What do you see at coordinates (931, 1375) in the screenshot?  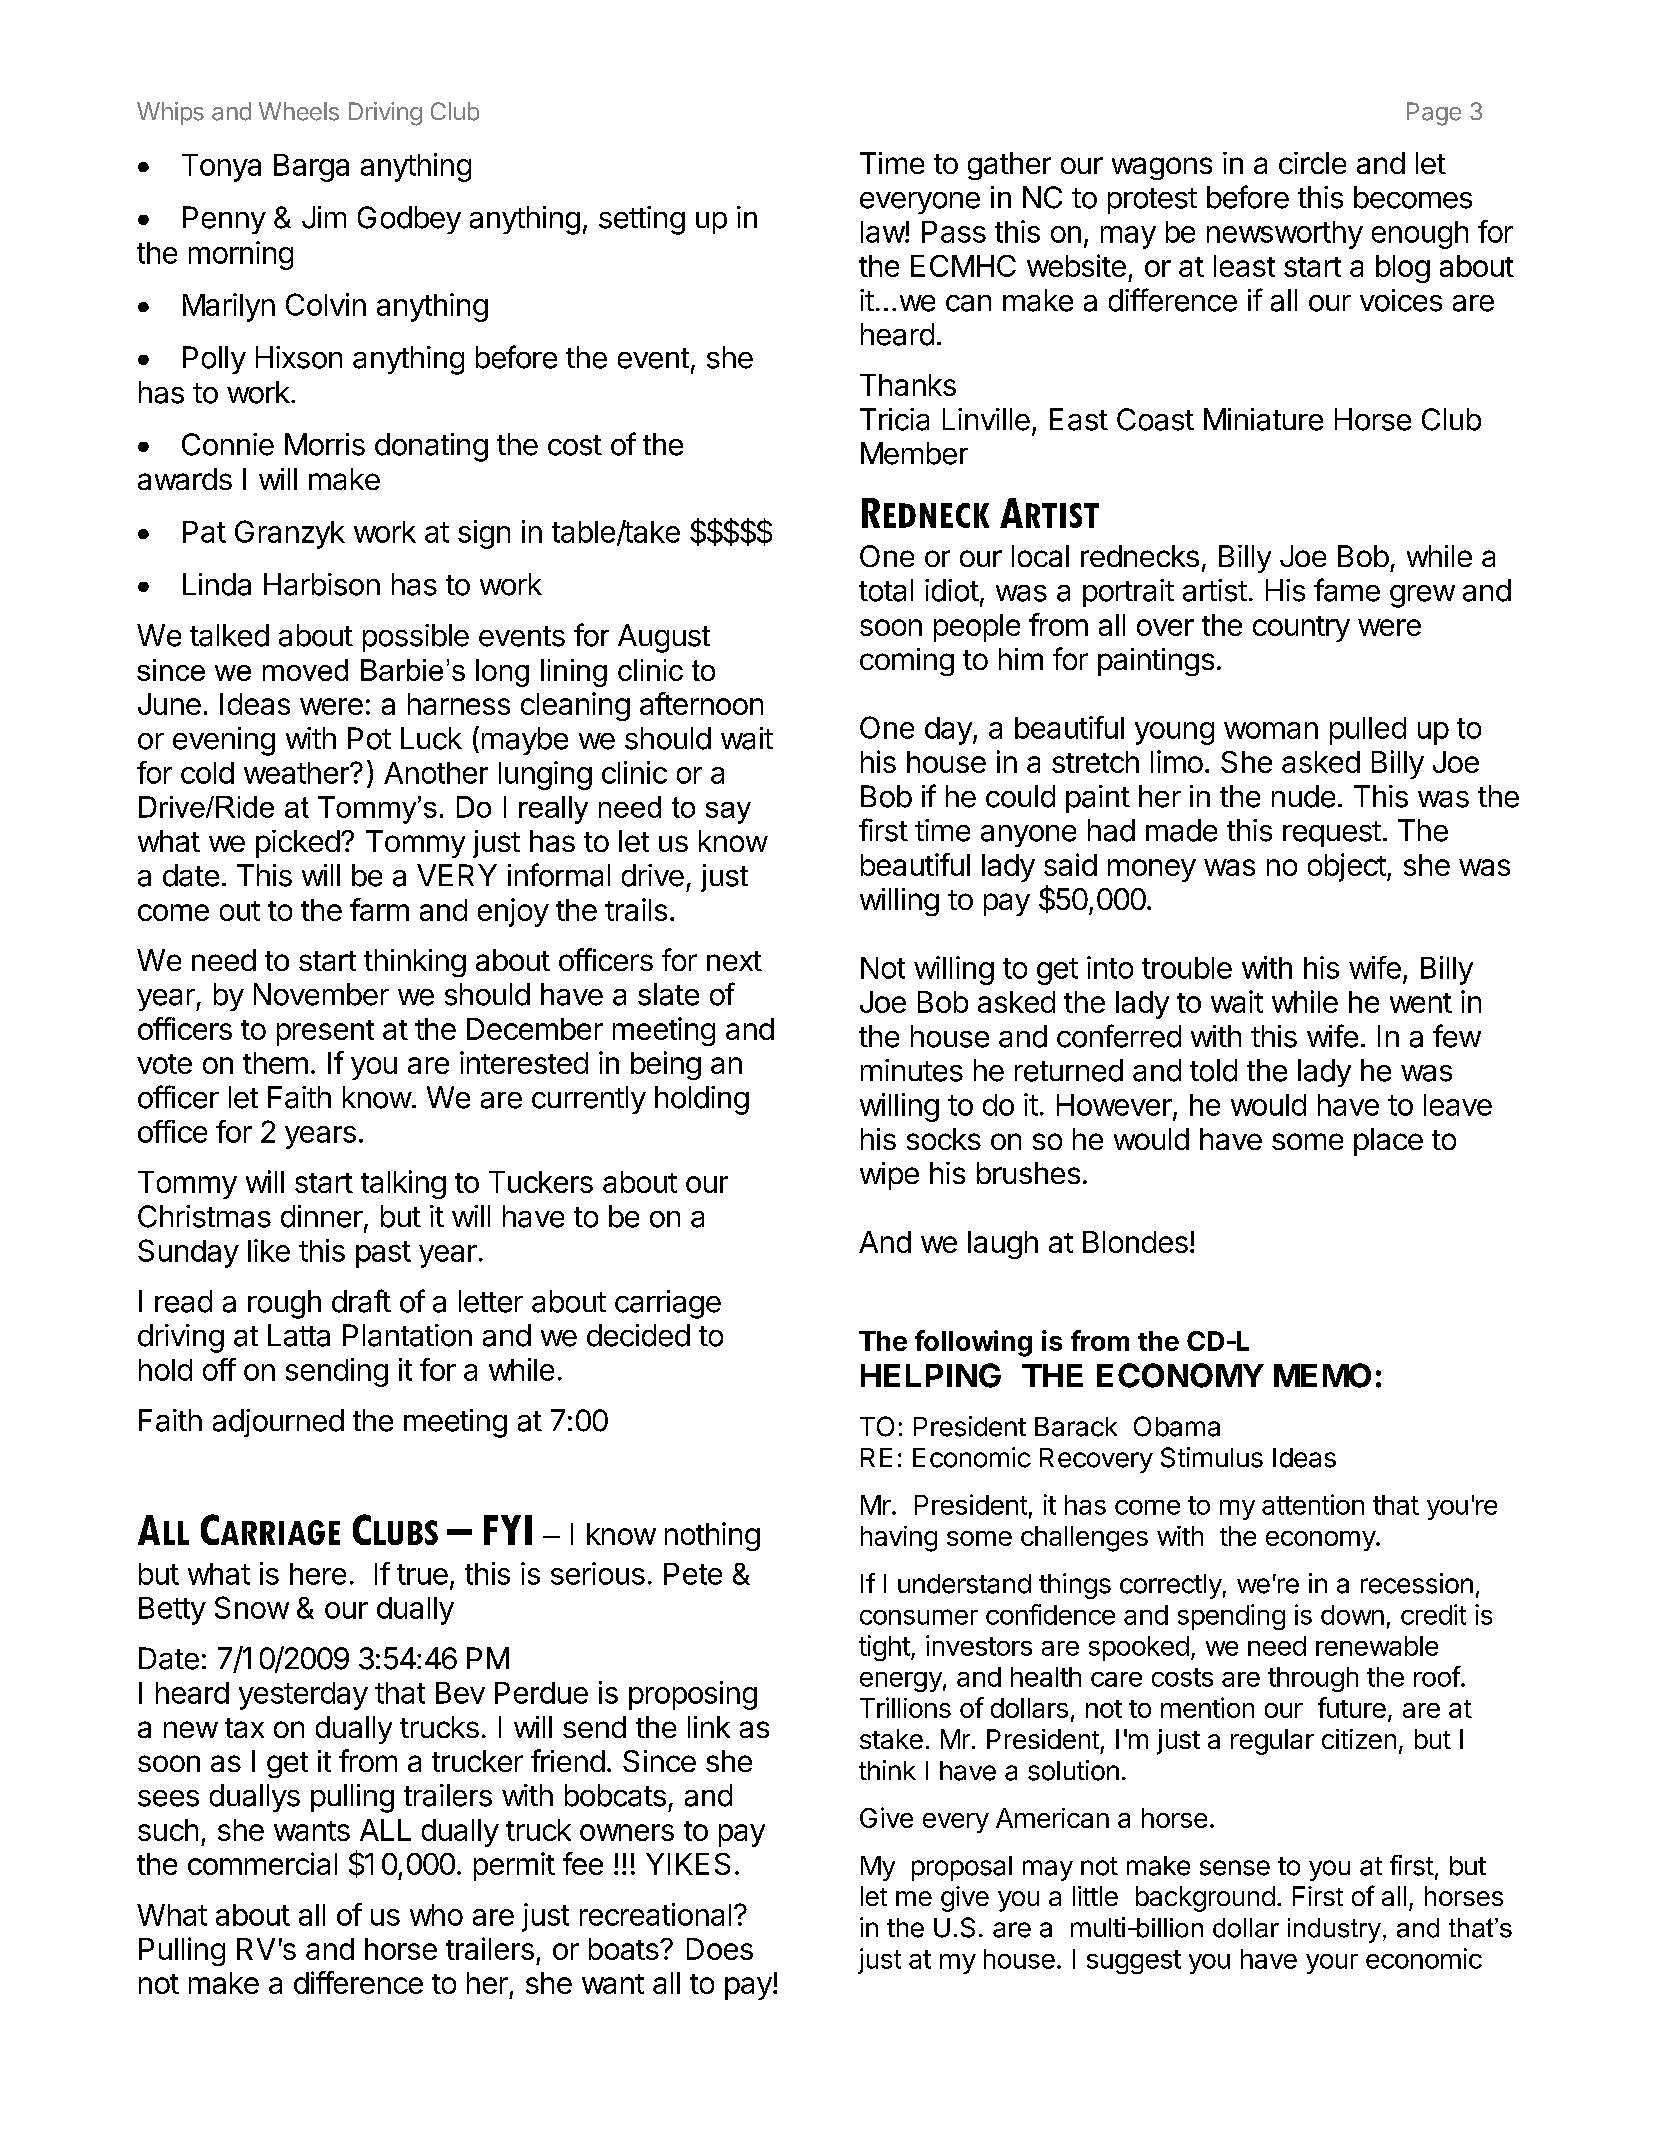 I see `HELPING` at bounding box center [931, 1375].
